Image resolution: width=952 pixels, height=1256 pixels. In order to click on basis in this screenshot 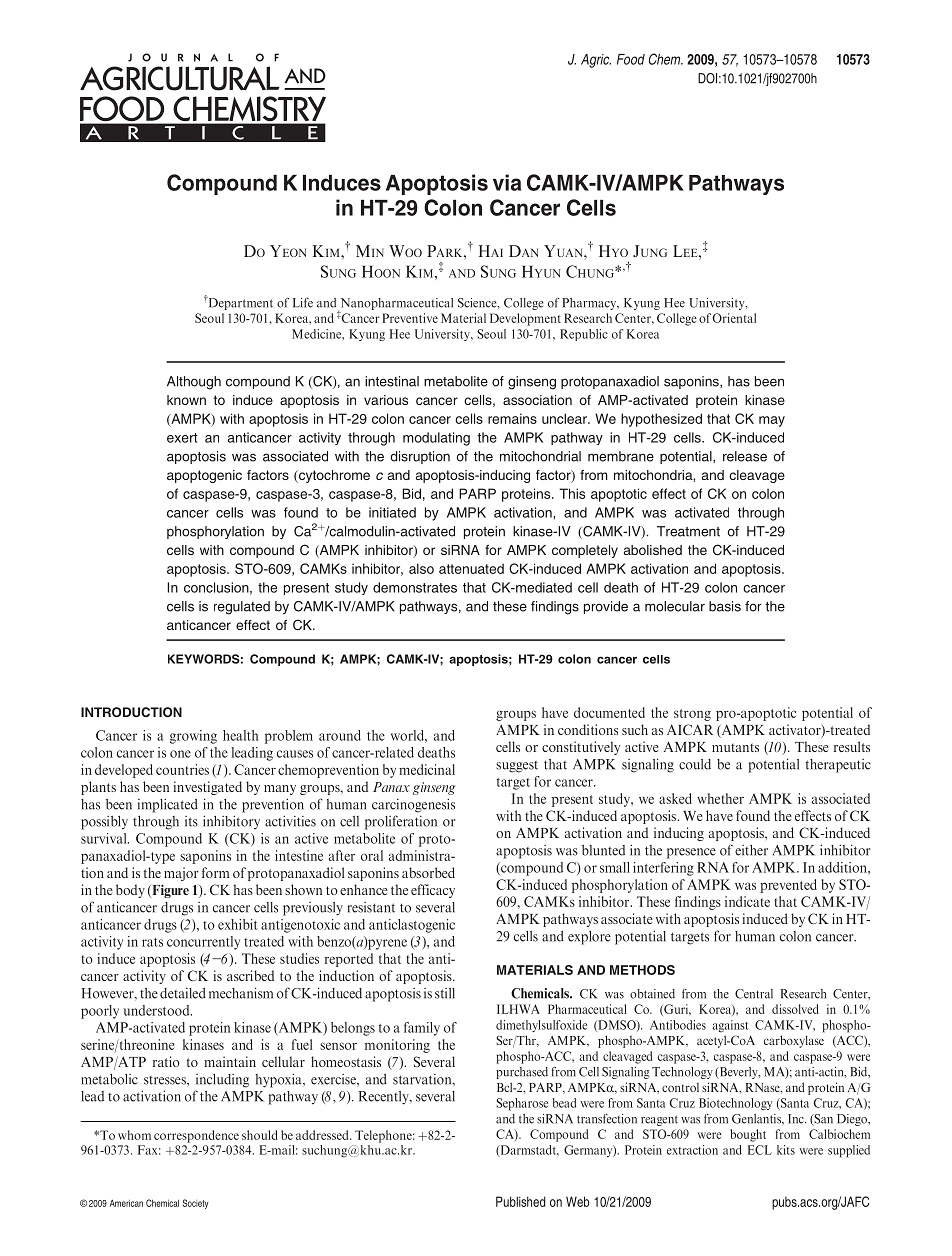, I will do `click(725, 606)`.
